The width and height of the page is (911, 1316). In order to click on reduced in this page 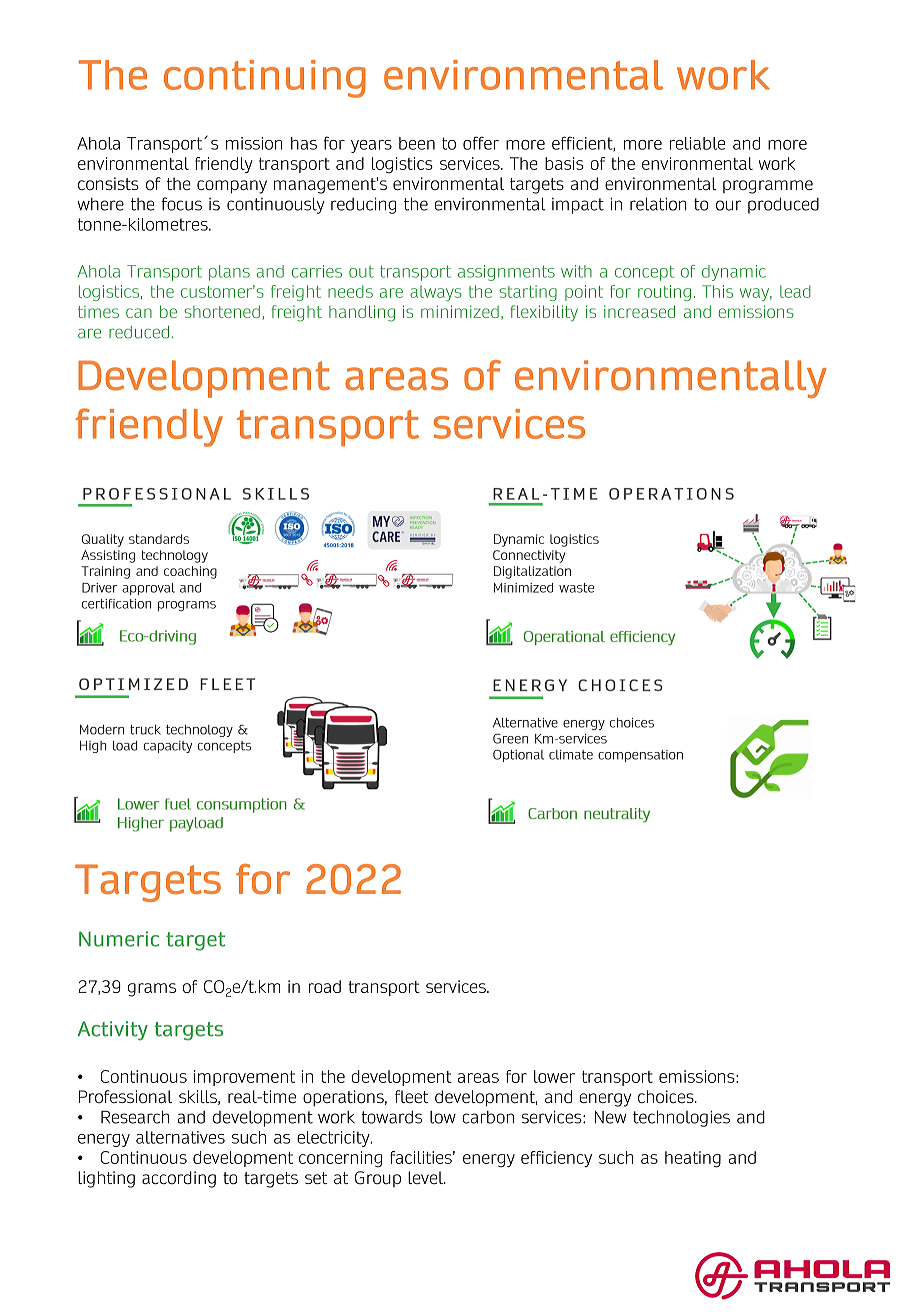, I will do `click(139, 332)`.
